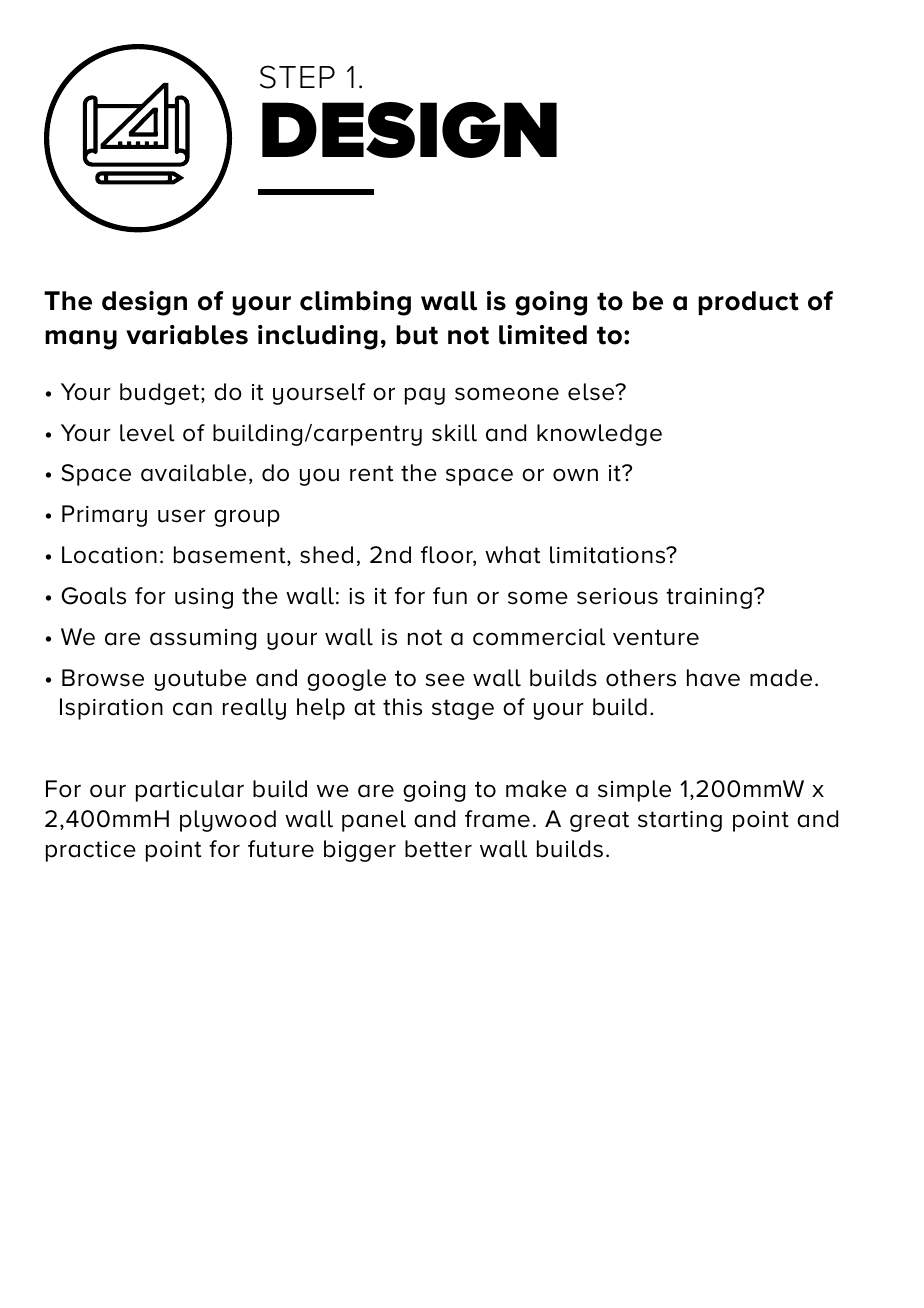 The width and height of the screenshot is (924, 1308). What do you see at coordinates (204, 598) in the screenshot?
I see `using` at bounding box center [204, 598].
